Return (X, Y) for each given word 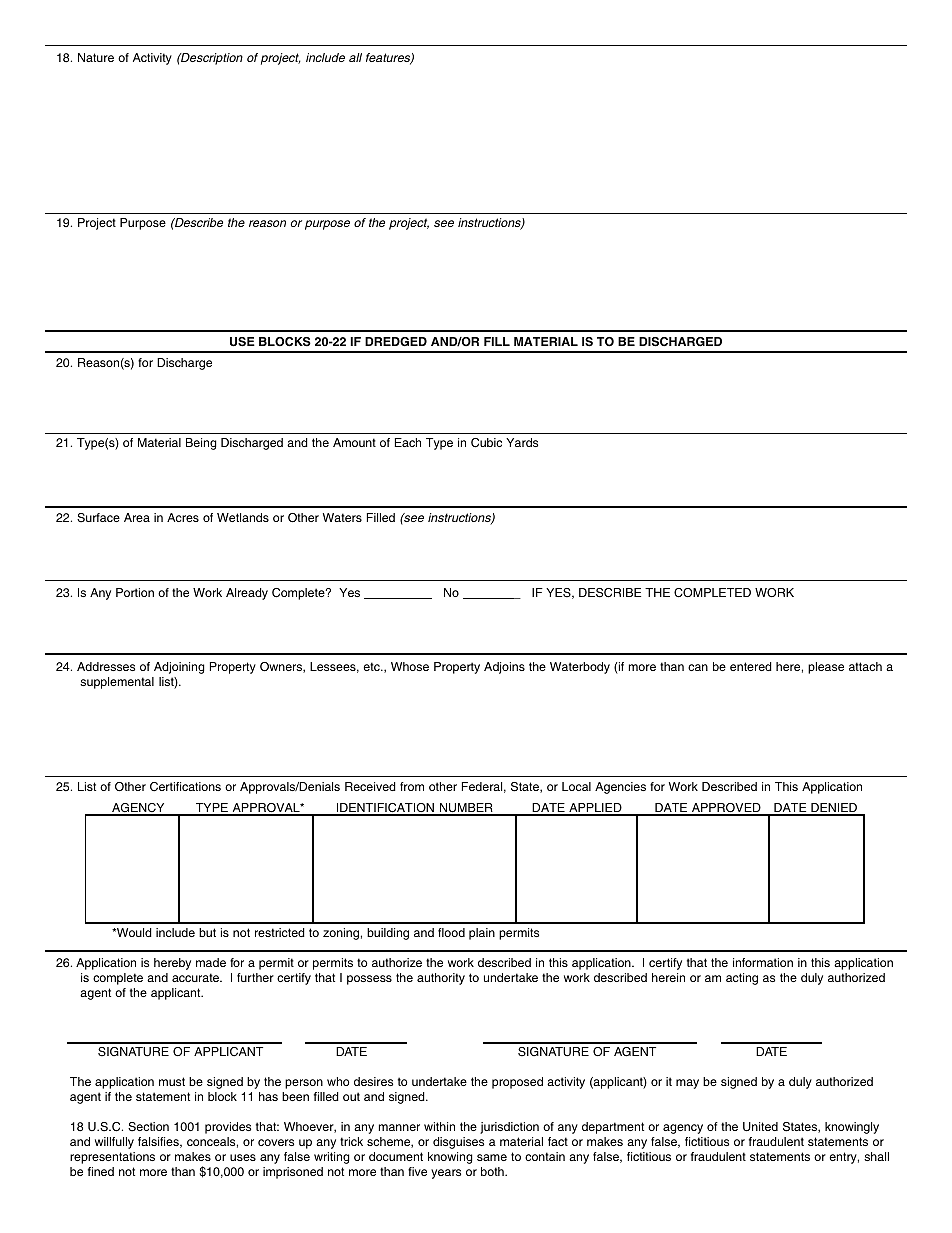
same (492, 1157)
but (207, 932)
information (763, 962)
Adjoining (179, 668)
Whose (410, 666)
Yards (522, 442)
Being (201, 444)
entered (751, 666)
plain (482, 934)
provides (228, 1128)
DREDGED (396, 342)
